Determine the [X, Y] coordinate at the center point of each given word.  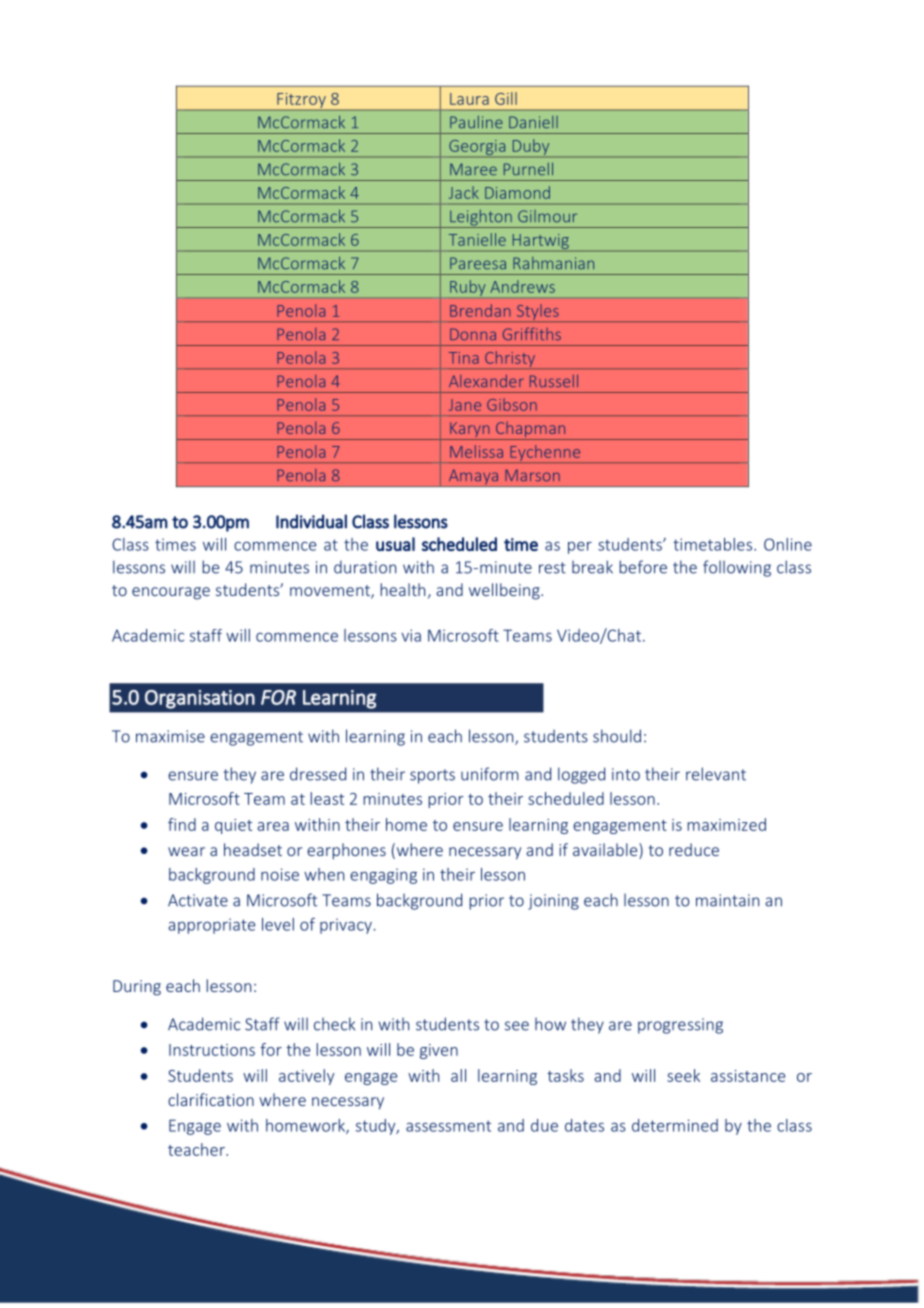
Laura [469, 99]
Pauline [476, 122]
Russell [554, 381]
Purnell [528, 169]
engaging [383, 876]
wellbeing [505, 591]
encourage [171, 593]
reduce [694, 849]
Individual [311, 521]
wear [186, 851]
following [737, 568]
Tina [464, 358]
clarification [211, 1099]
